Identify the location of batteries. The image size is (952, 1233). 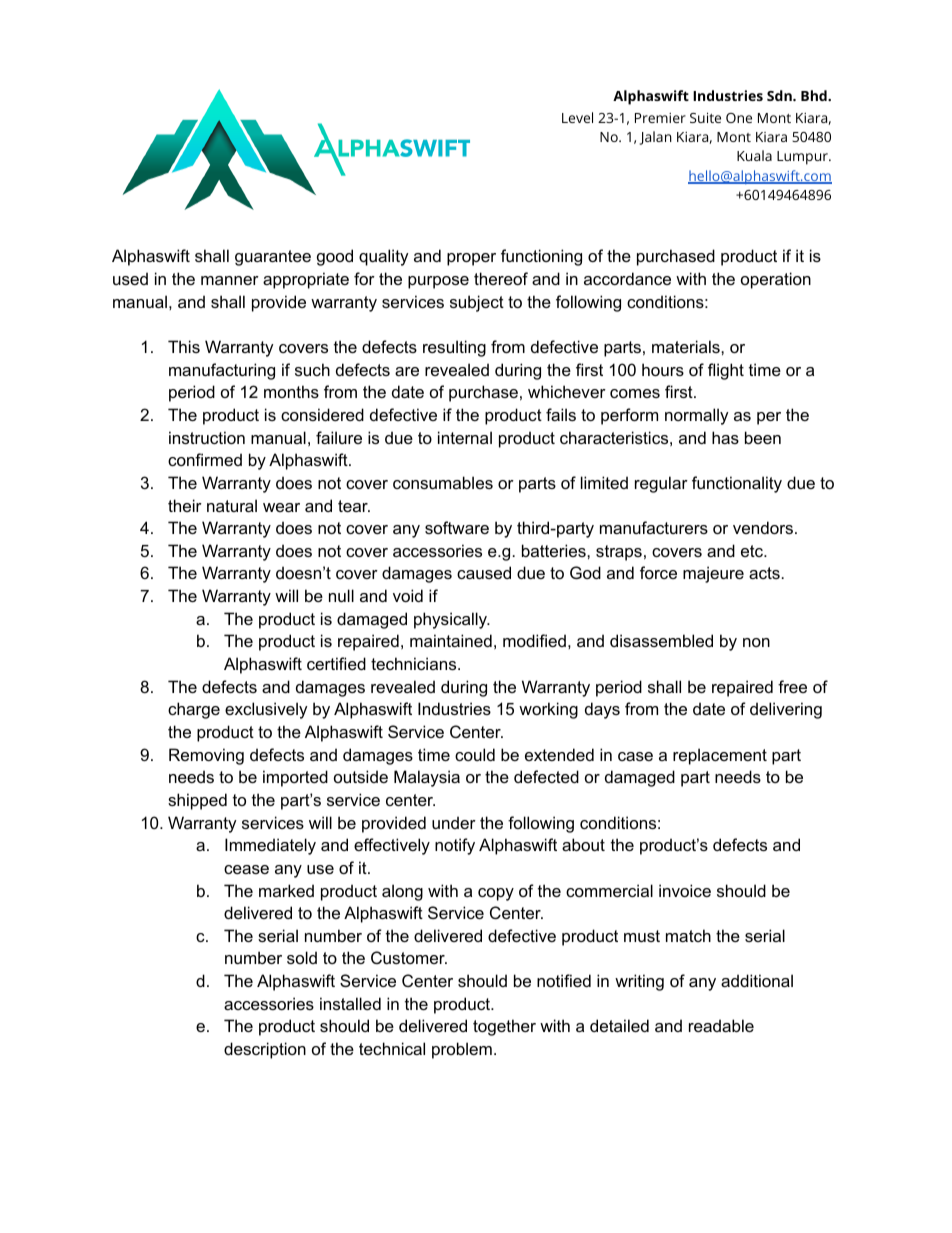
(555, 550).
